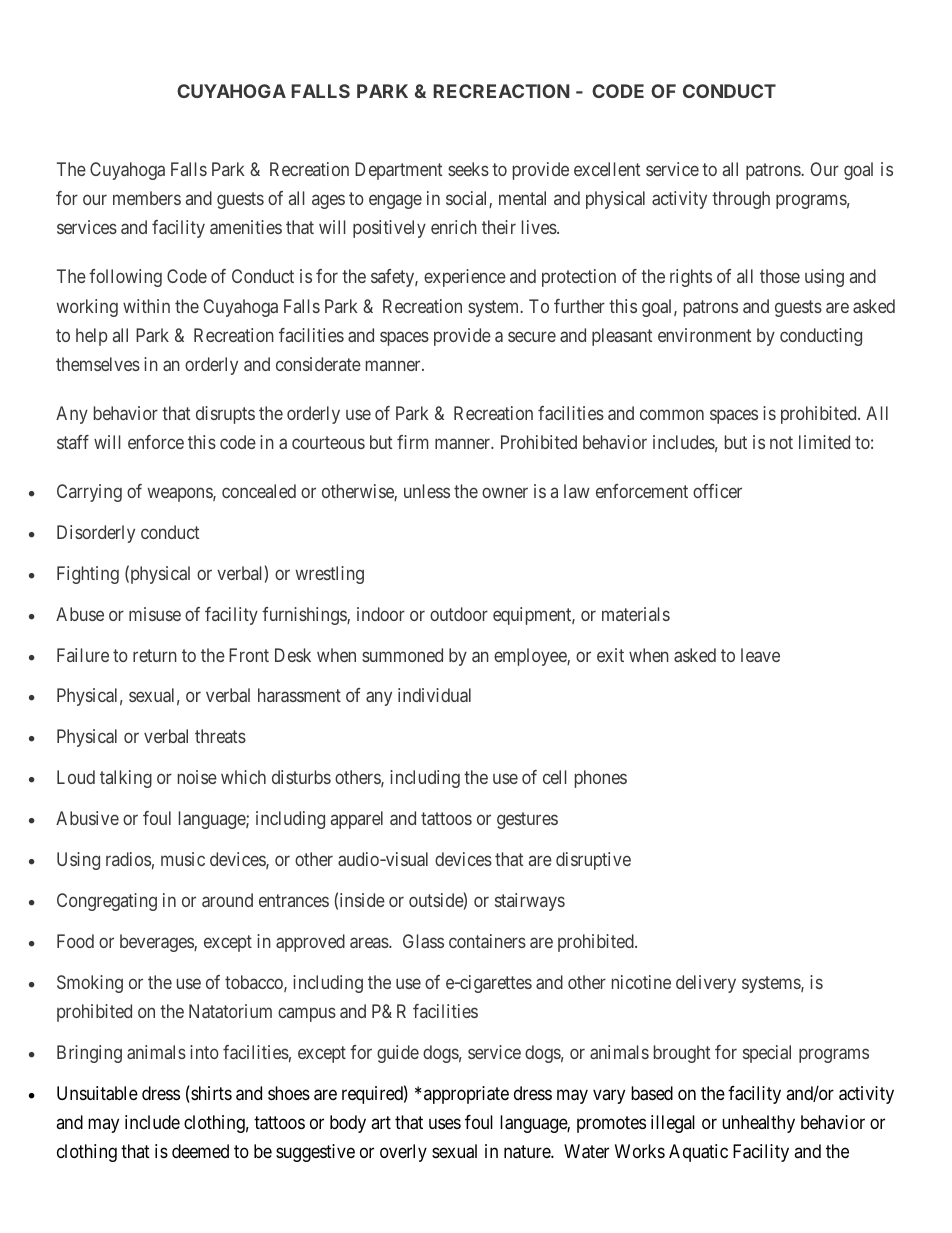 Image resolution: width=952 pixels, height=1233 pixels. I want to click on through, so click(741, 200).
